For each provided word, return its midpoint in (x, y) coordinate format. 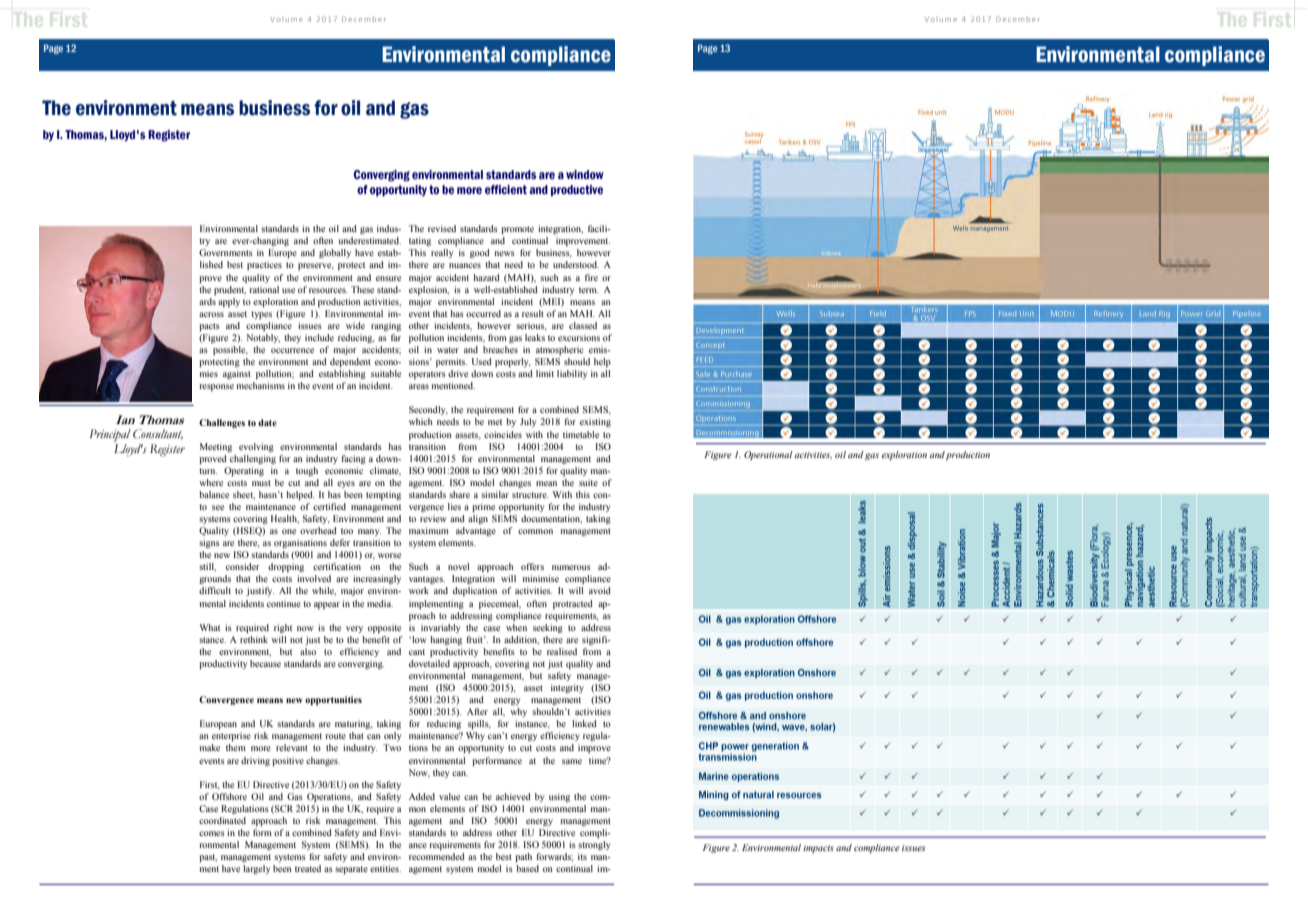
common (535, 531)
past (208, 858)
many (369, 532)
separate (351, 870)
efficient (506, 189)
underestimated (370, 240)
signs (209, 543)
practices (264, 265)
